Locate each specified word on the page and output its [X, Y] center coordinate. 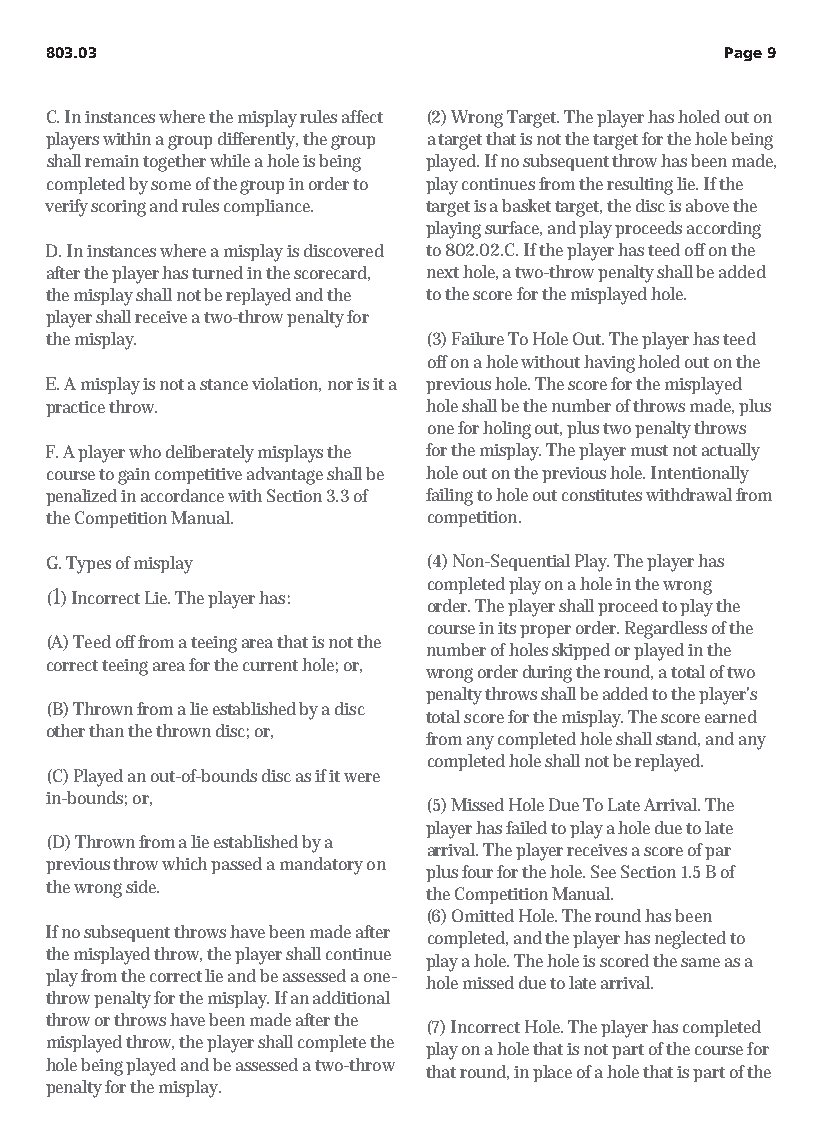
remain [112, 161]
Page [743, 54]
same [700, 962]
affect [362, 116]
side [142, 886]
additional [351, 997]
